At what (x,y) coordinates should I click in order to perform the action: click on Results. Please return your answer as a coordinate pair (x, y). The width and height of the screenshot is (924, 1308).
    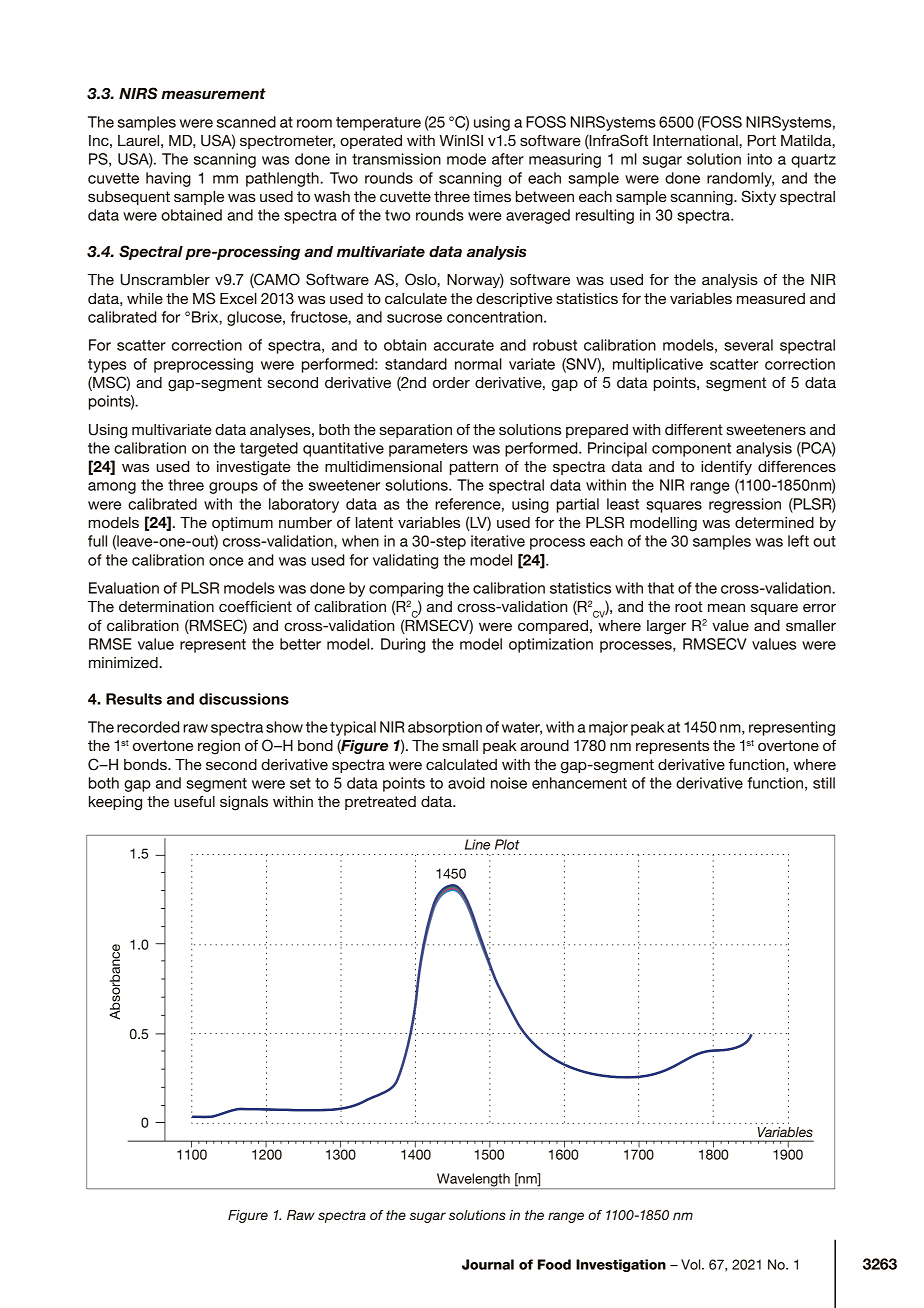
    Looking at the image, I should click on (134, 699).
